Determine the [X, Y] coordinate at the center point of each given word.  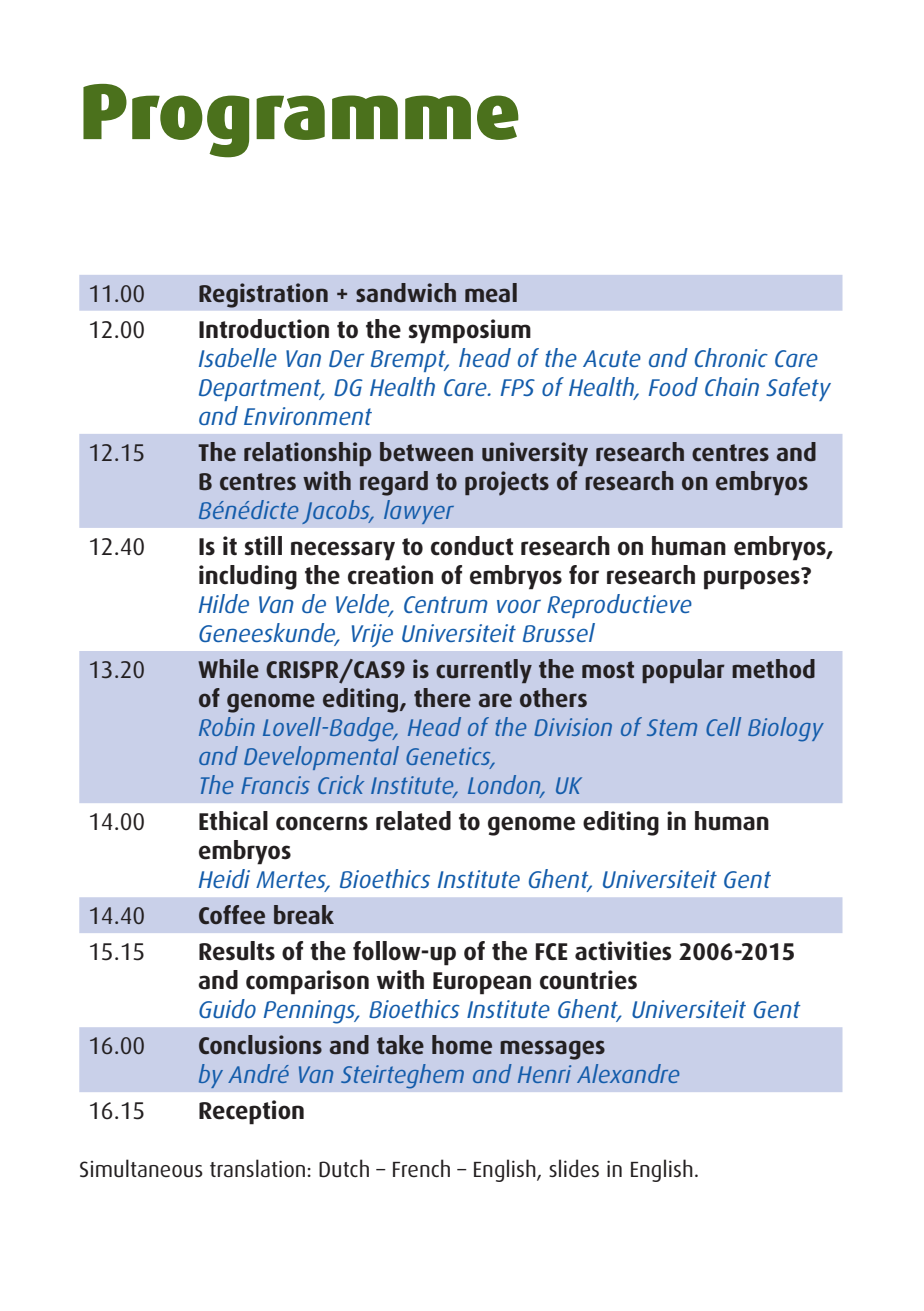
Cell [723, 726]
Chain [732, 386]
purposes [753, 579]
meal [491, 292]
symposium [470, 331]
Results [237, 951]
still [263, 546]
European [482, 983]
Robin [227, 726]
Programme [301, 121]
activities [623, 951]
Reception [251, 1112]
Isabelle [238, 357]
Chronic [731, 357]
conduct [472, 546]
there [442, 697]
